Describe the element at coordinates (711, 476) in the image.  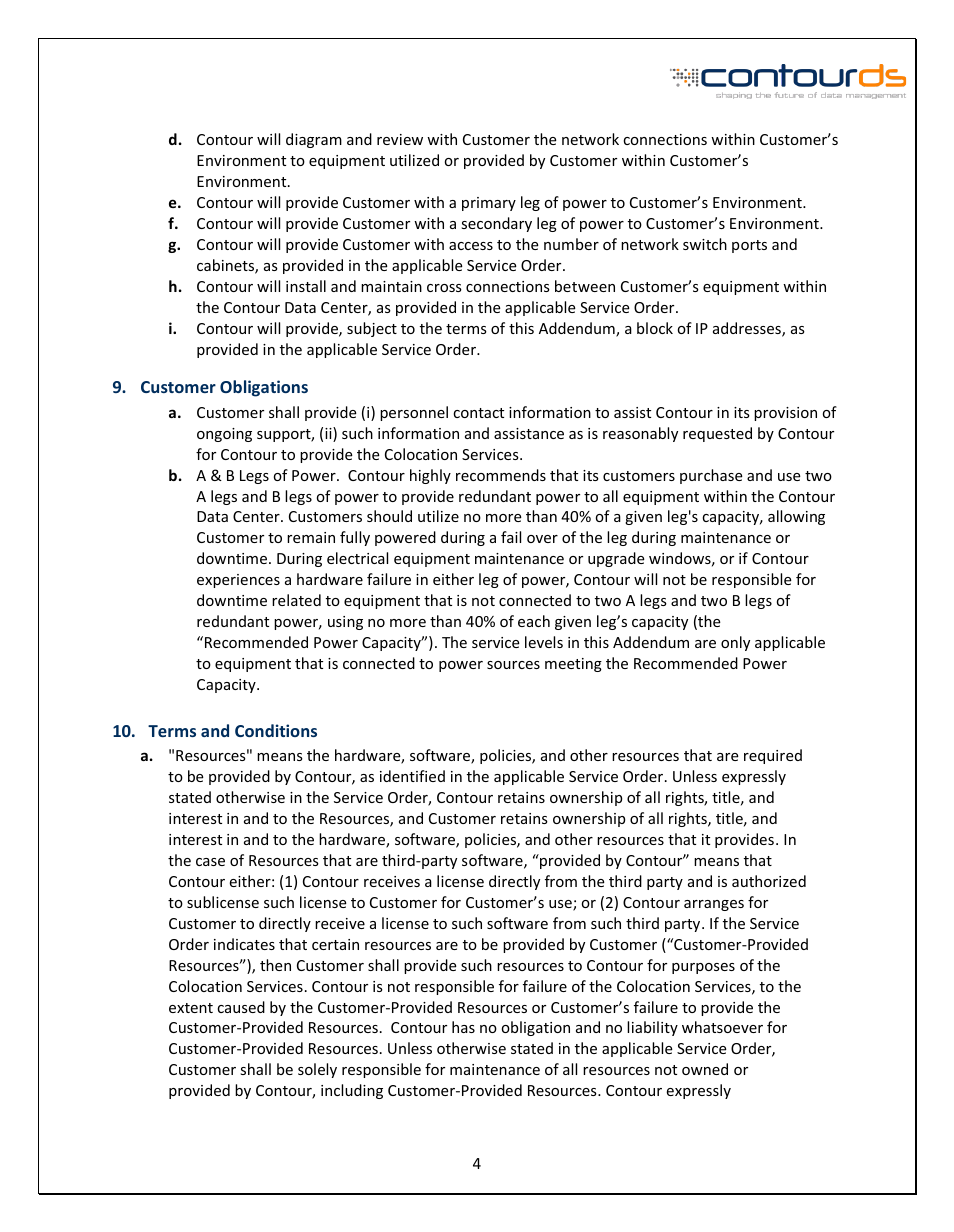
I see `purchase` at that location.
